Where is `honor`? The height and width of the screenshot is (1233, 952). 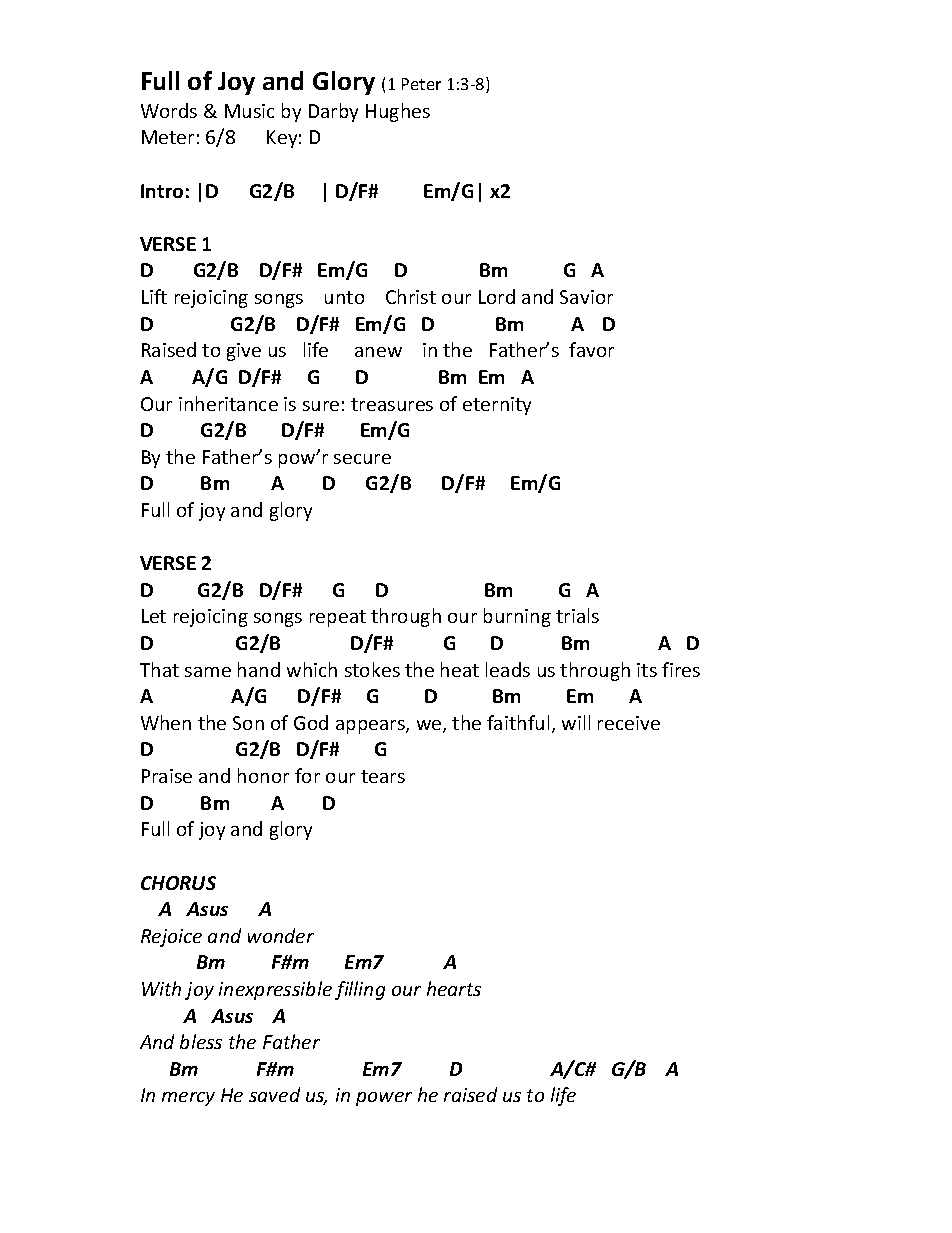 honor is located at coordinates (263, 775).
